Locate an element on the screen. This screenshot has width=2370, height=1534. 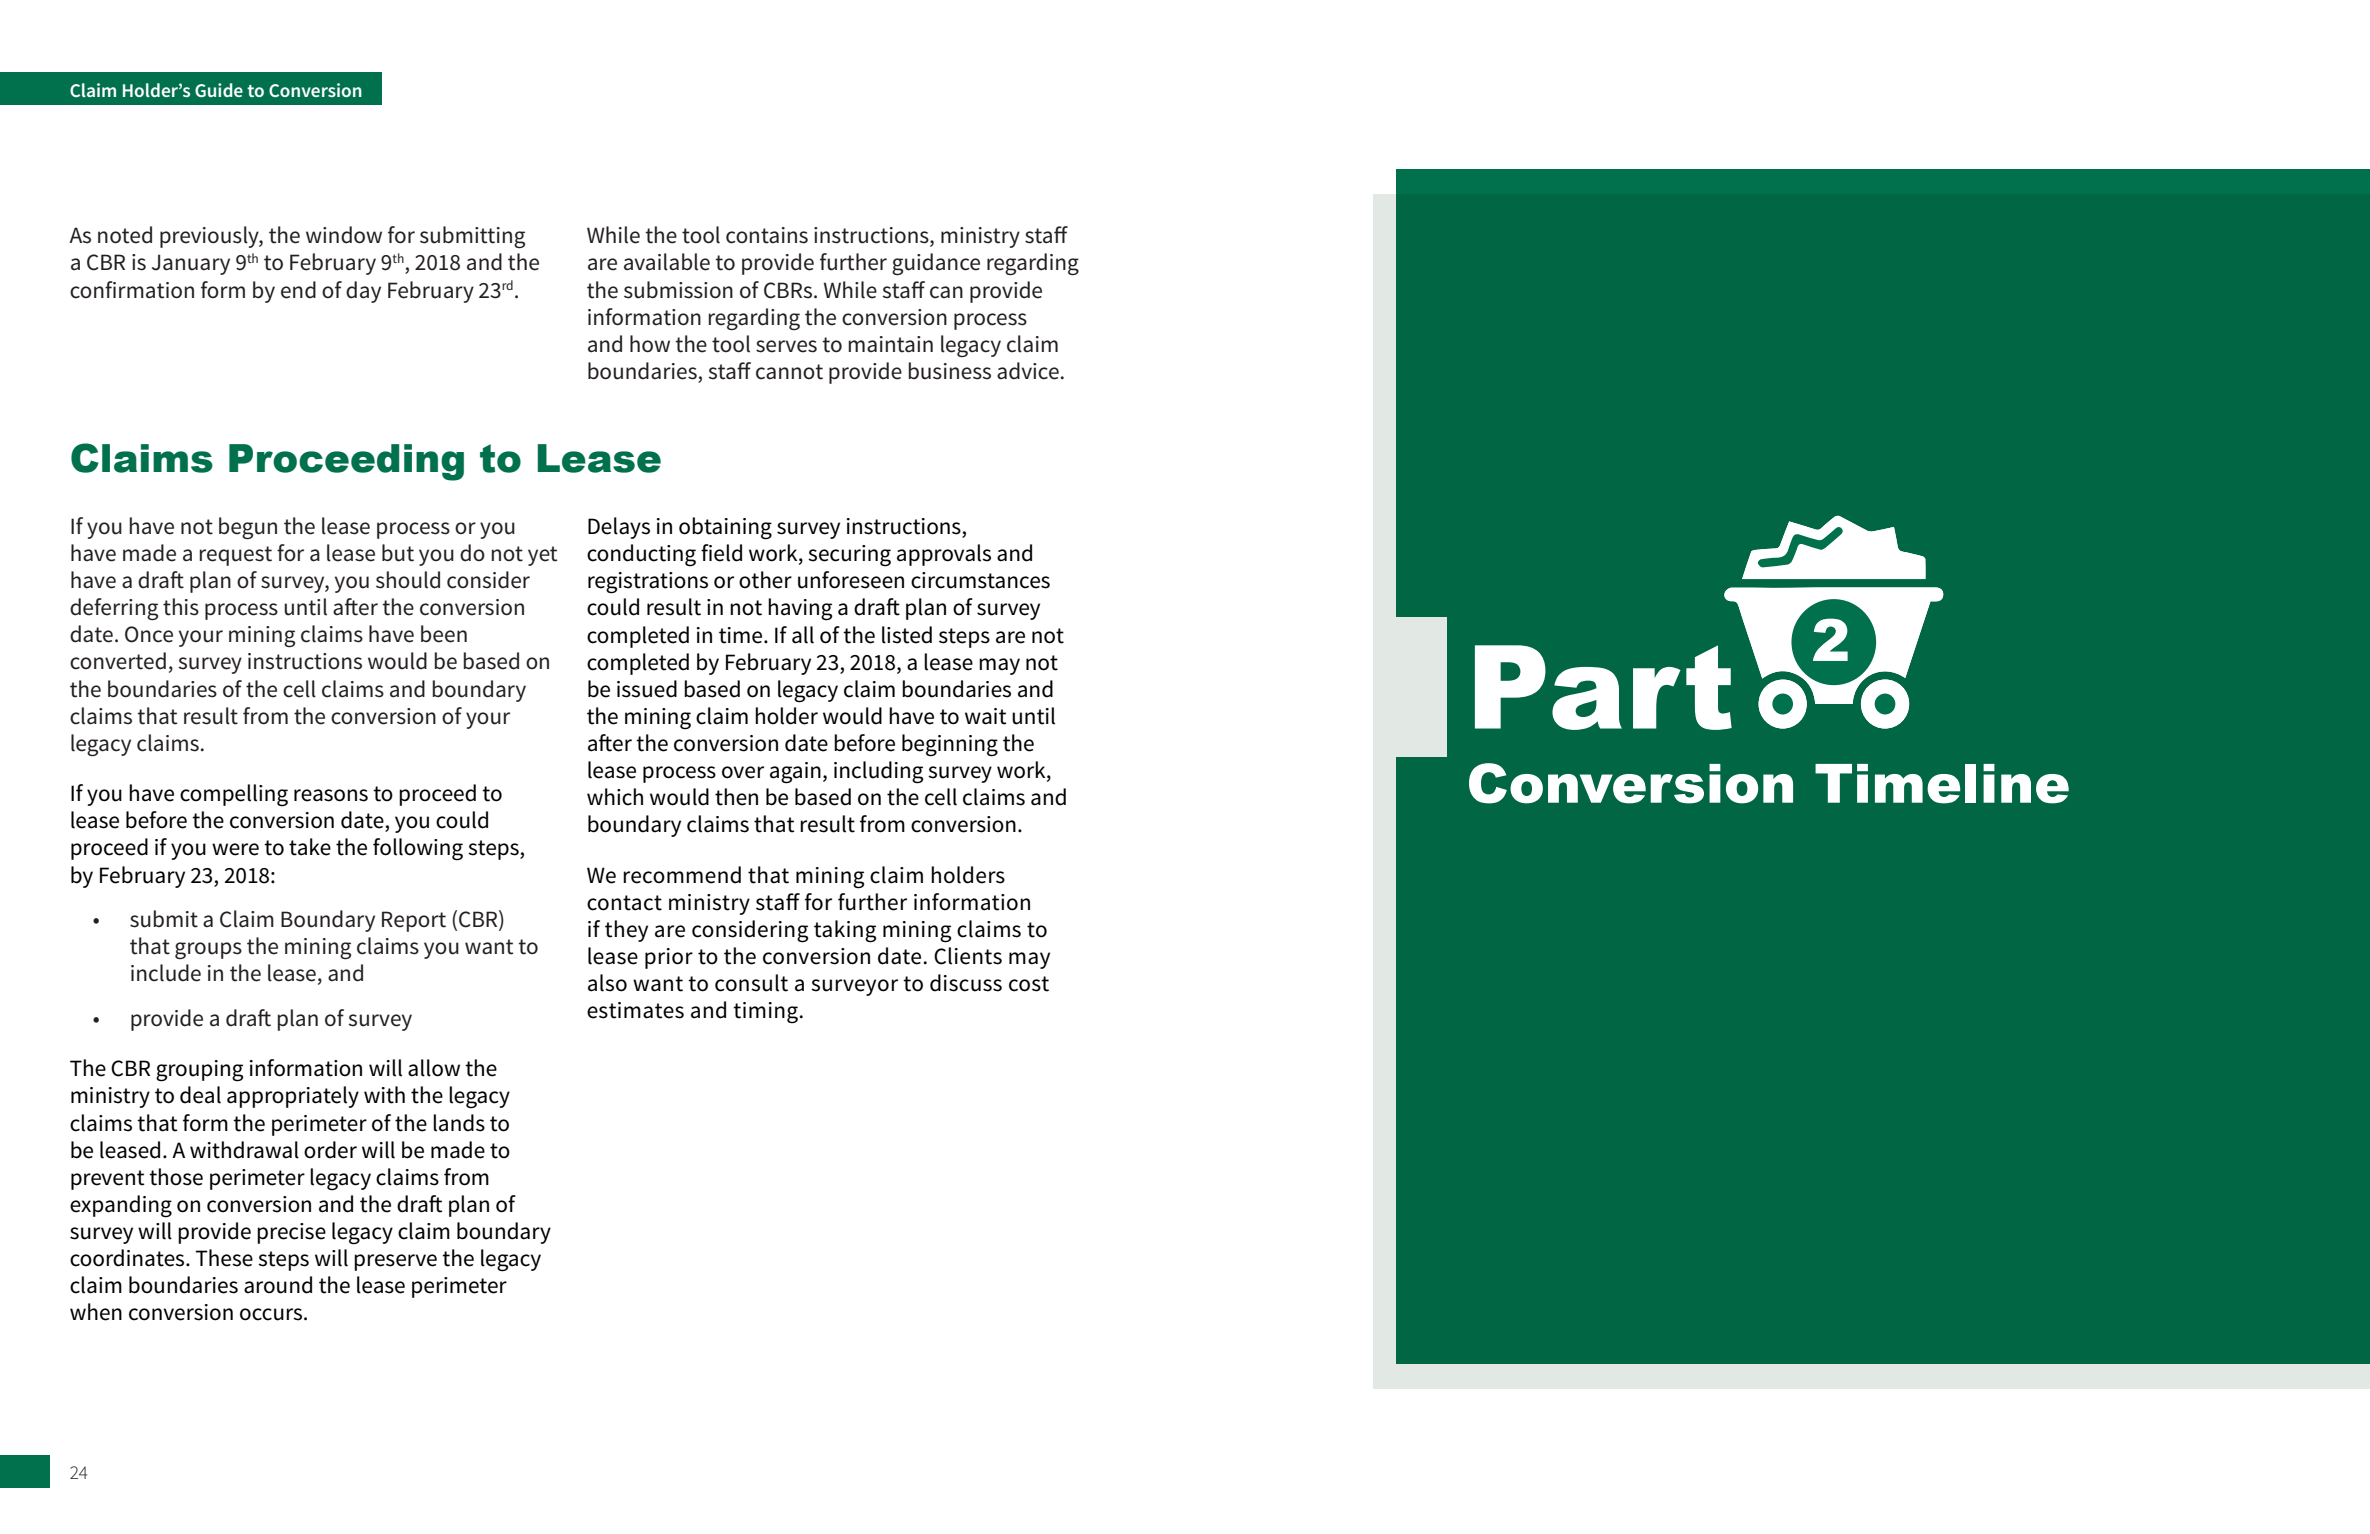
Part is located at coordinates (1603, 687).
